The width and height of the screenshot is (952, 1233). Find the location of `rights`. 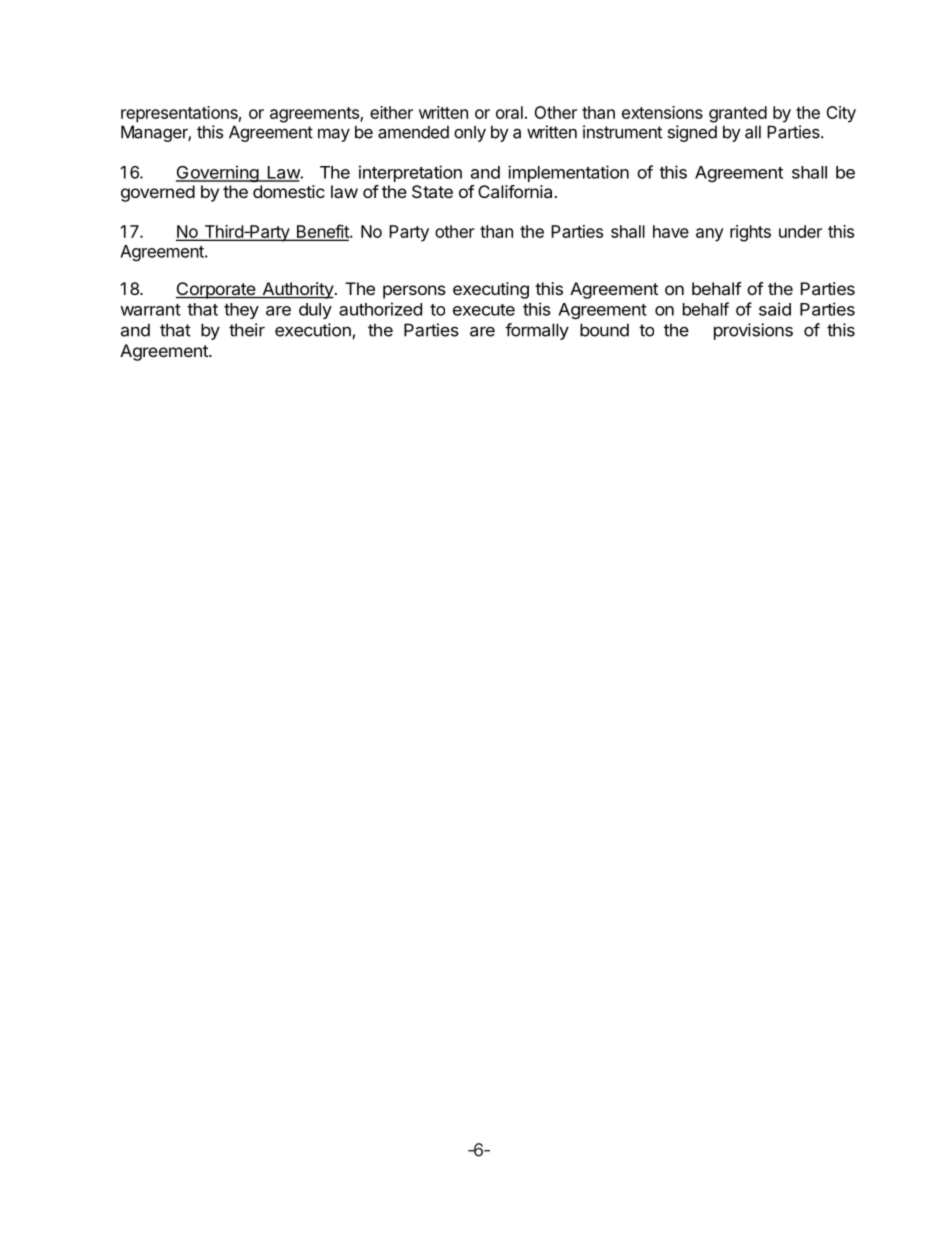

rights is located at coordinates (750, 233).
